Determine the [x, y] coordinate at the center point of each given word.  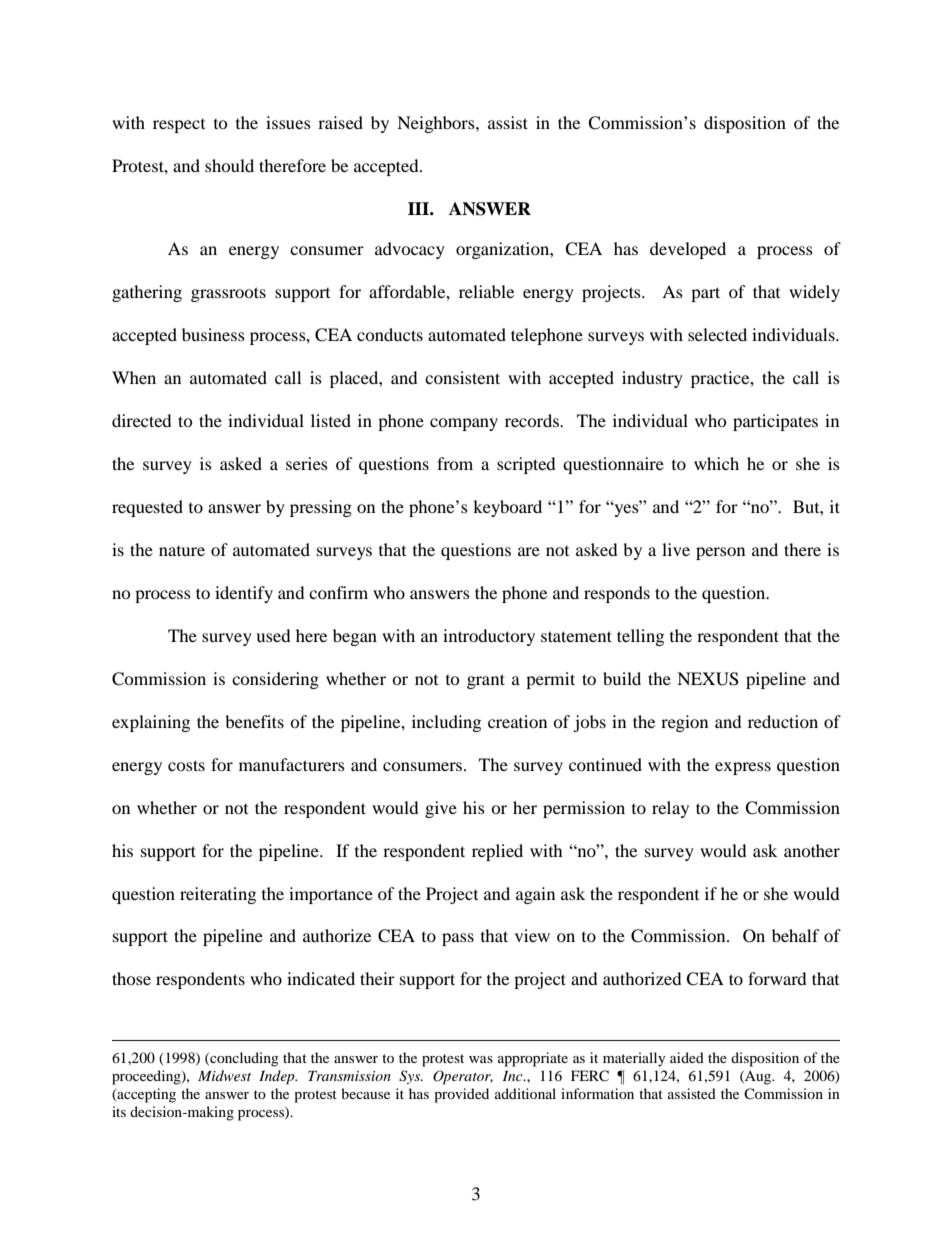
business [213, 334]
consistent [462, 377]
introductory [489, 637]
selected [717, 334]
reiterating [218, 895]
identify [244, 594]
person [720, 553]
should [229, 165]
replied [497, 852]
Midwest [224, 1075]
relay [670, 809]
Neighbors [437, 124]
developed [688, 250]
